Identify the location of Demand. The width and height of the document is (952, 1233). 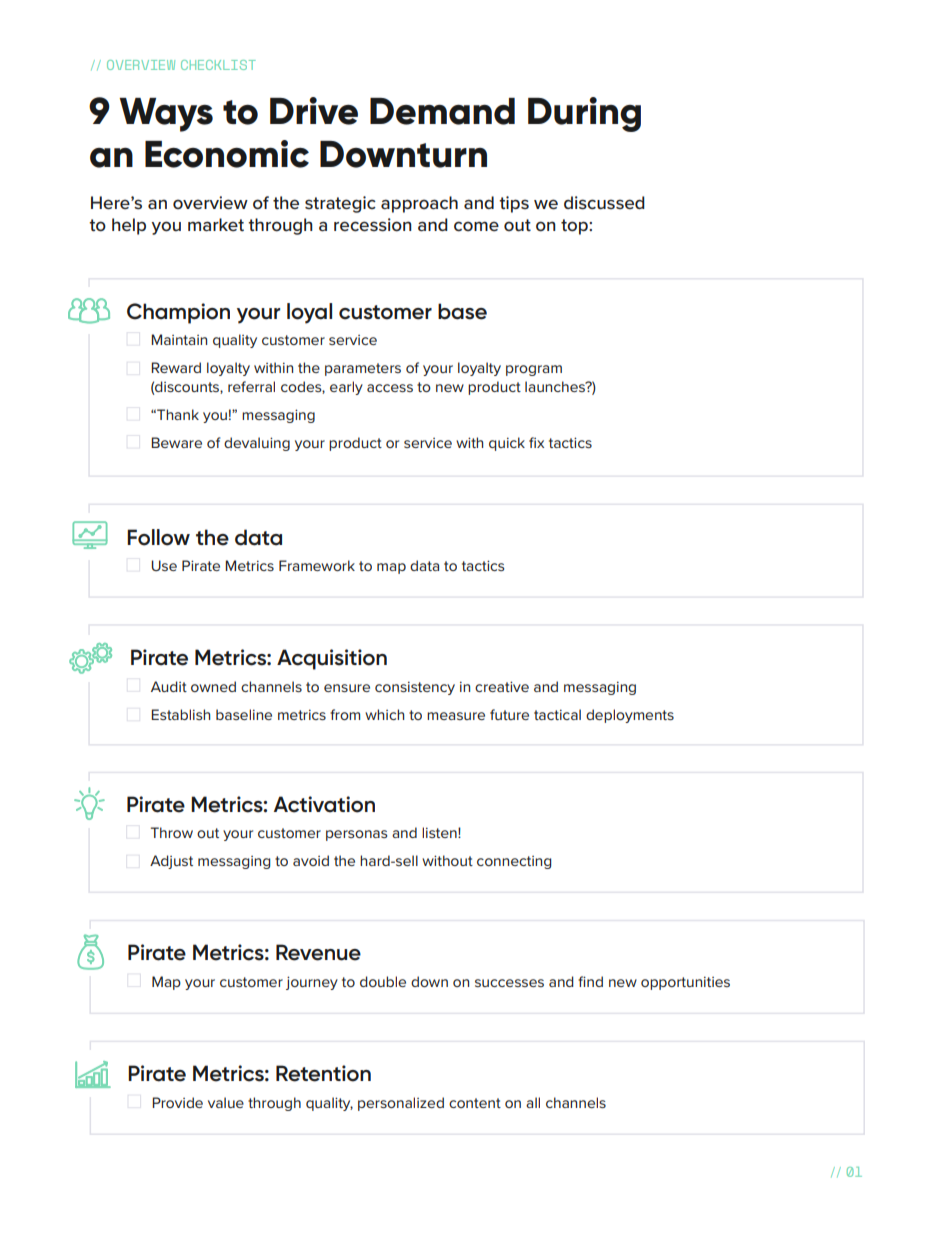
(442, 111).
